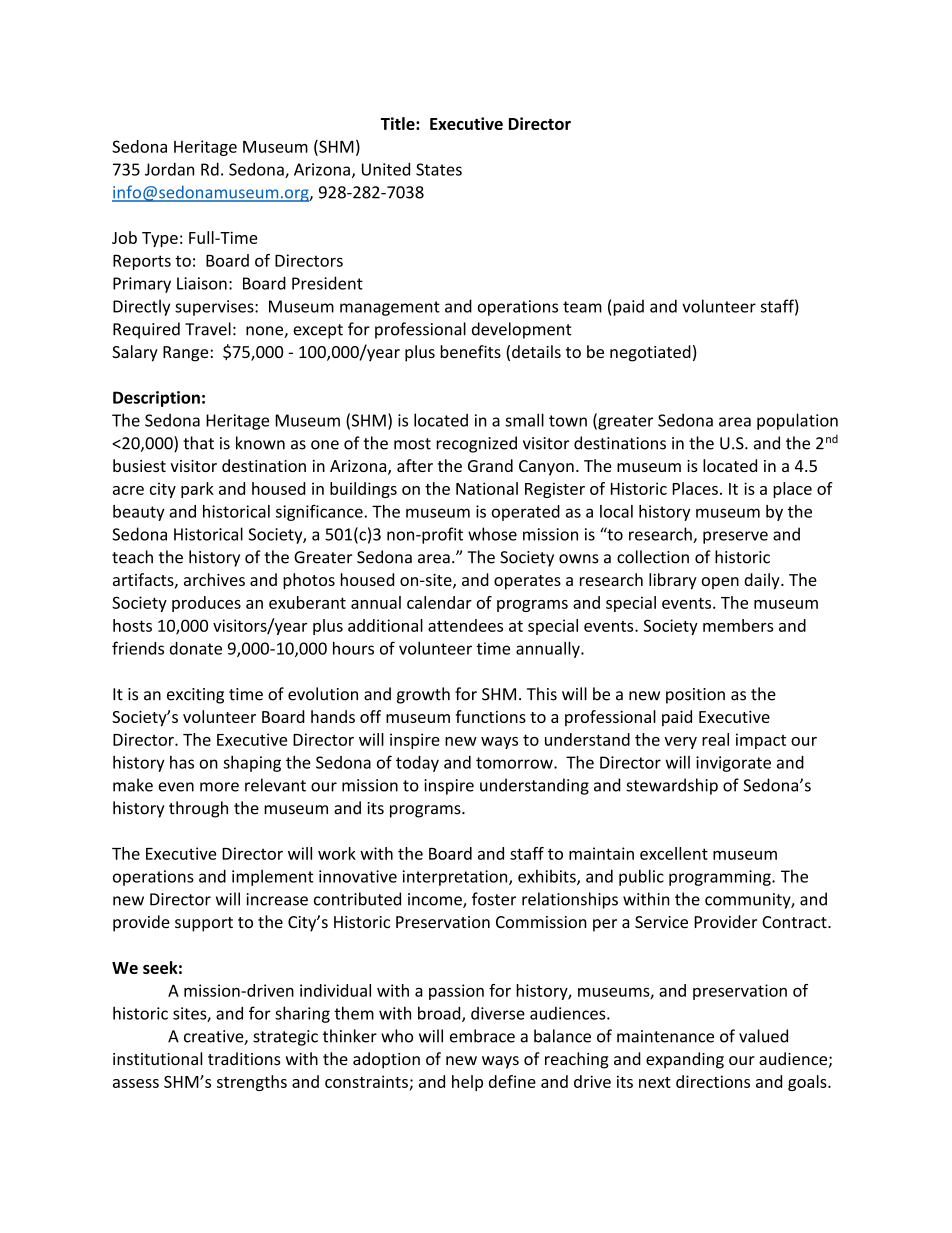 Image resolution: width=952 pixels, height=1233 pixels. Describe the element at coordinates (439, 169) in the screenshot. I see `States` at that location.
